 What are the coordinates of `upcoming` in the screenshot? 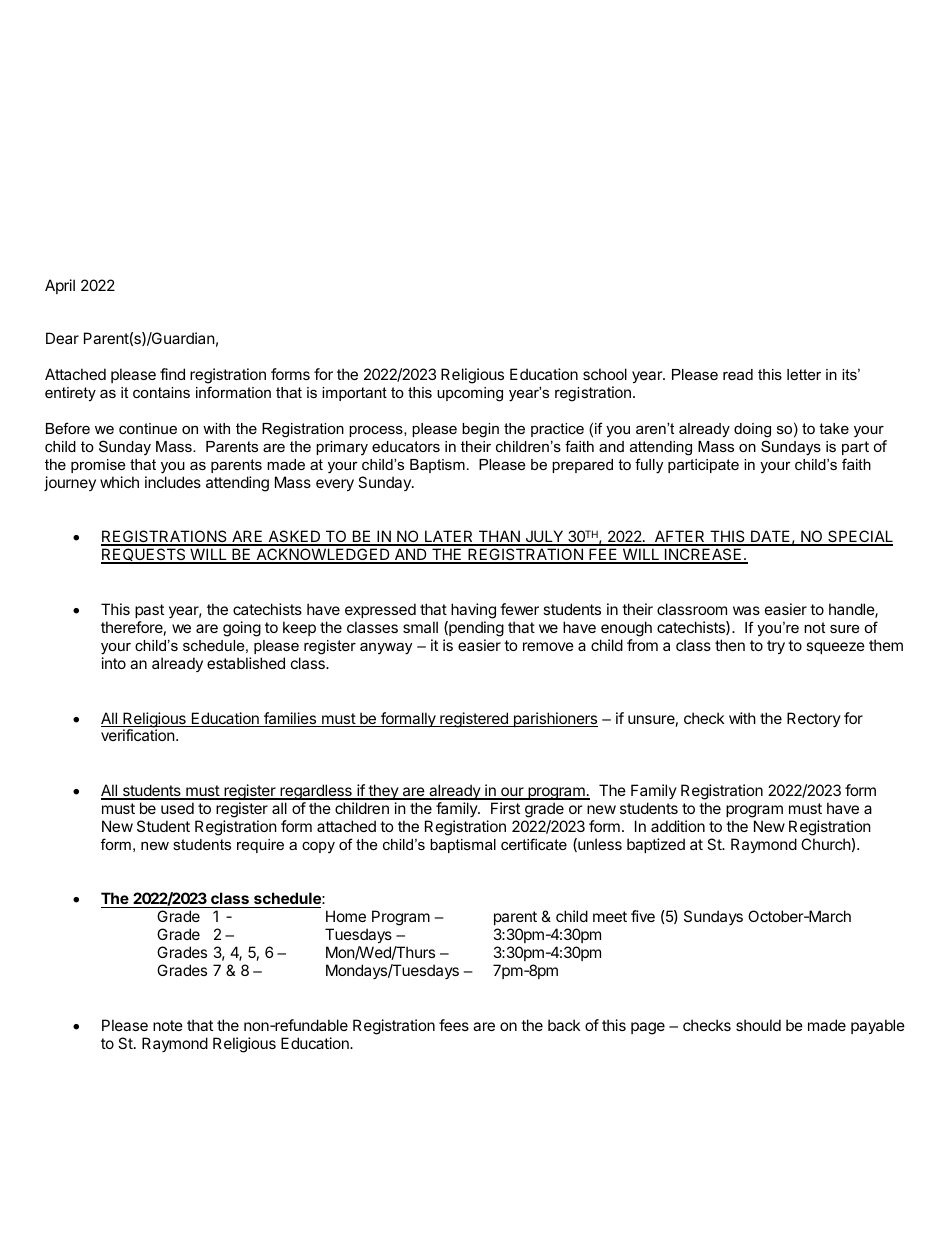 It's located at (470, 394).
